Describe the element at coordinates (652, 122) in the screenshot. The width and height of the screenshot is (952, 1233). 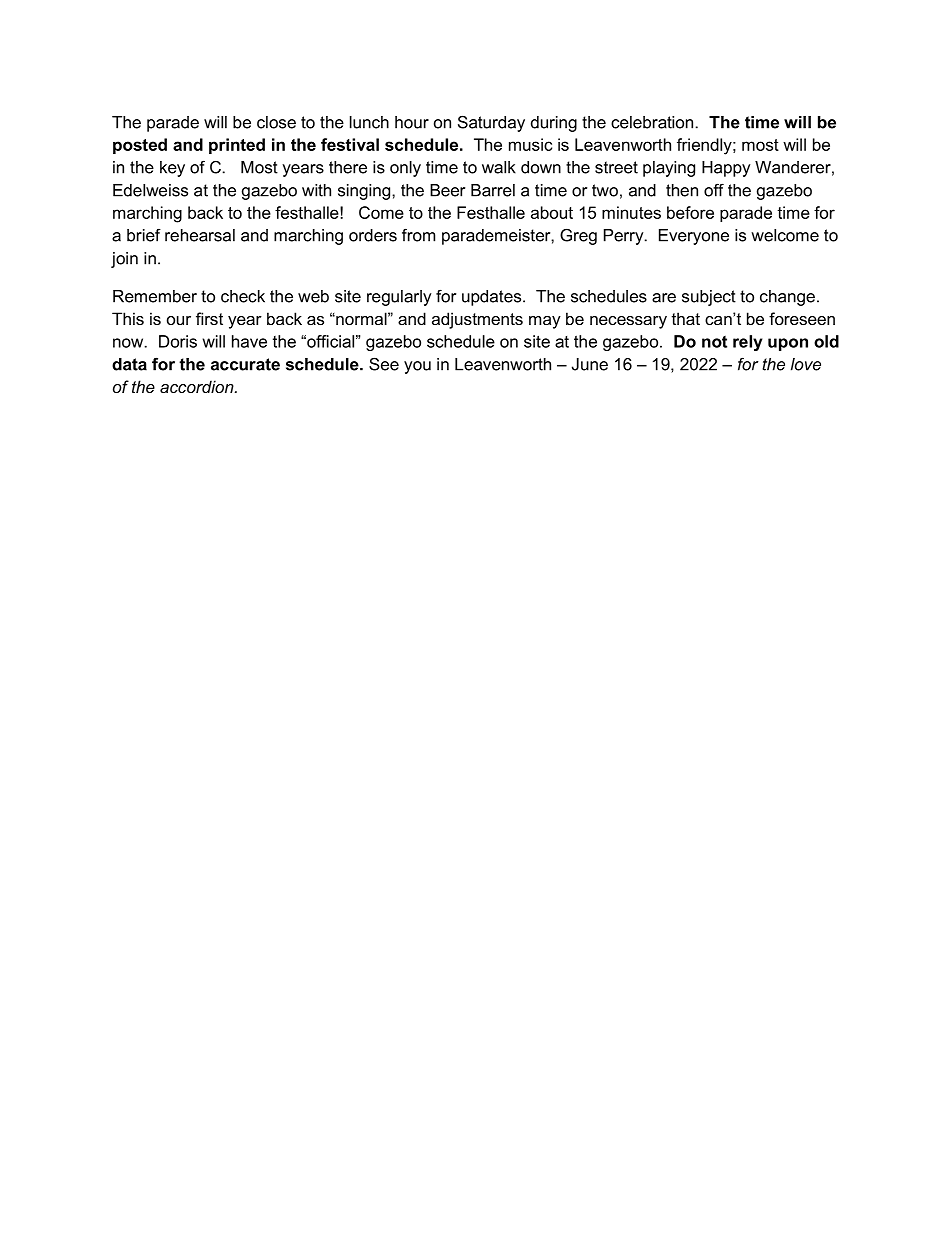
I see `celebration` at that location.
